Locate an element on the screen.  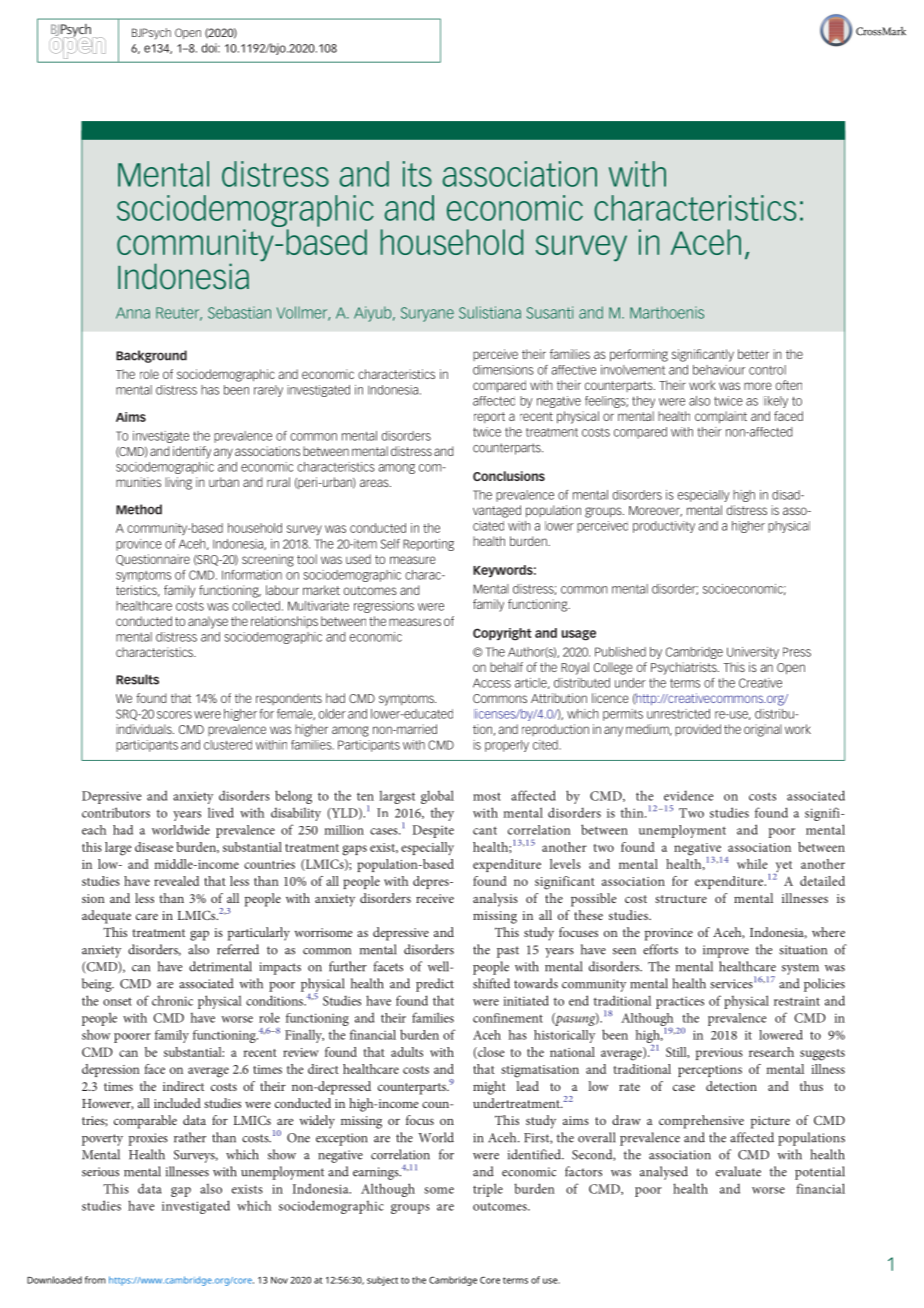
University is located at coordinates (753, 653).
